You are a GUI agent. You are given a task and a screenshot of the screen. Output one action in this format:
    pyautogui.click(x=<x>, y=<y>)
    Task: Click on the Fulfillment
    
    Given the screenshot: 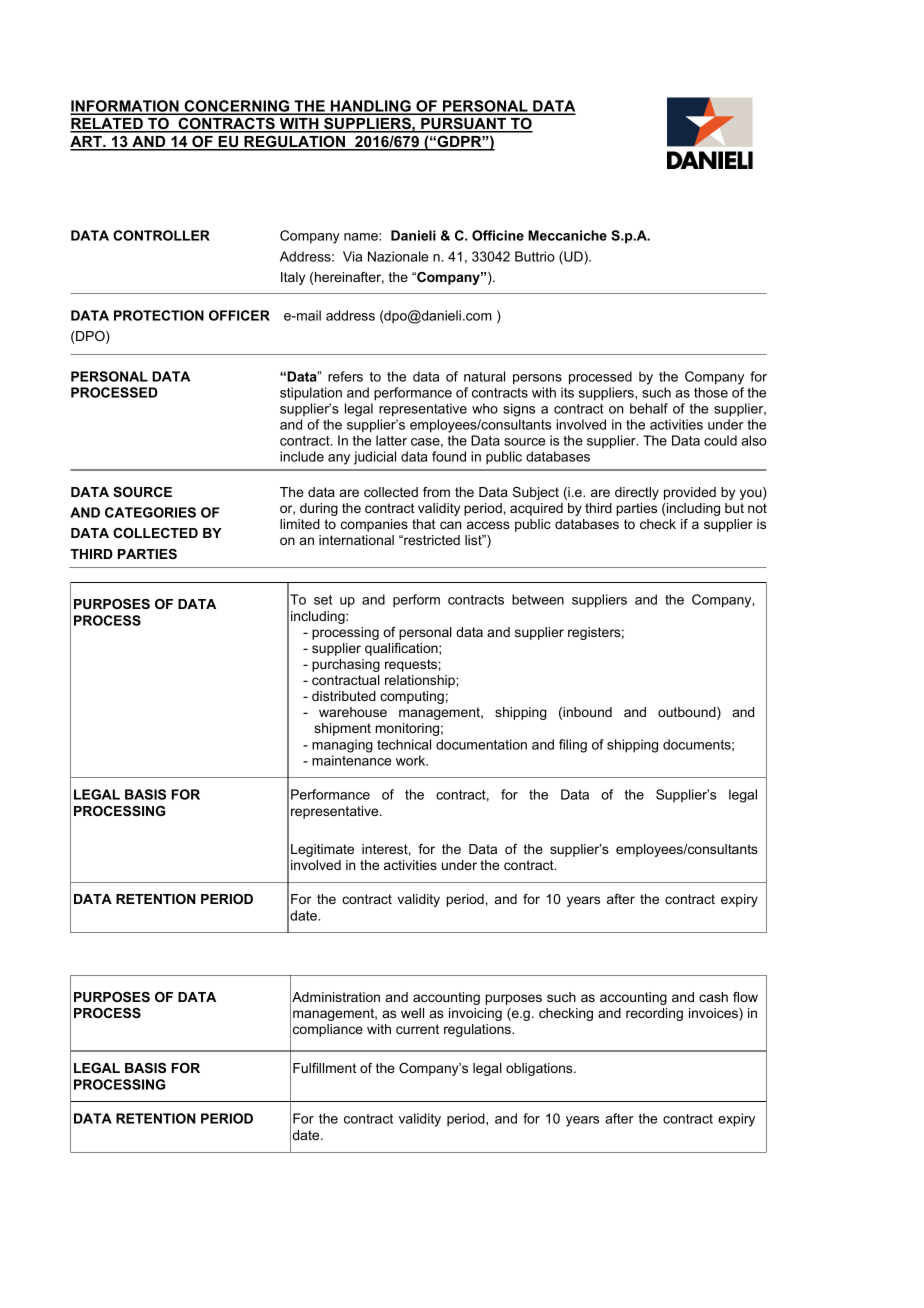 What is the action you would take?
    pyautogui.click(x=324, y=1068)
